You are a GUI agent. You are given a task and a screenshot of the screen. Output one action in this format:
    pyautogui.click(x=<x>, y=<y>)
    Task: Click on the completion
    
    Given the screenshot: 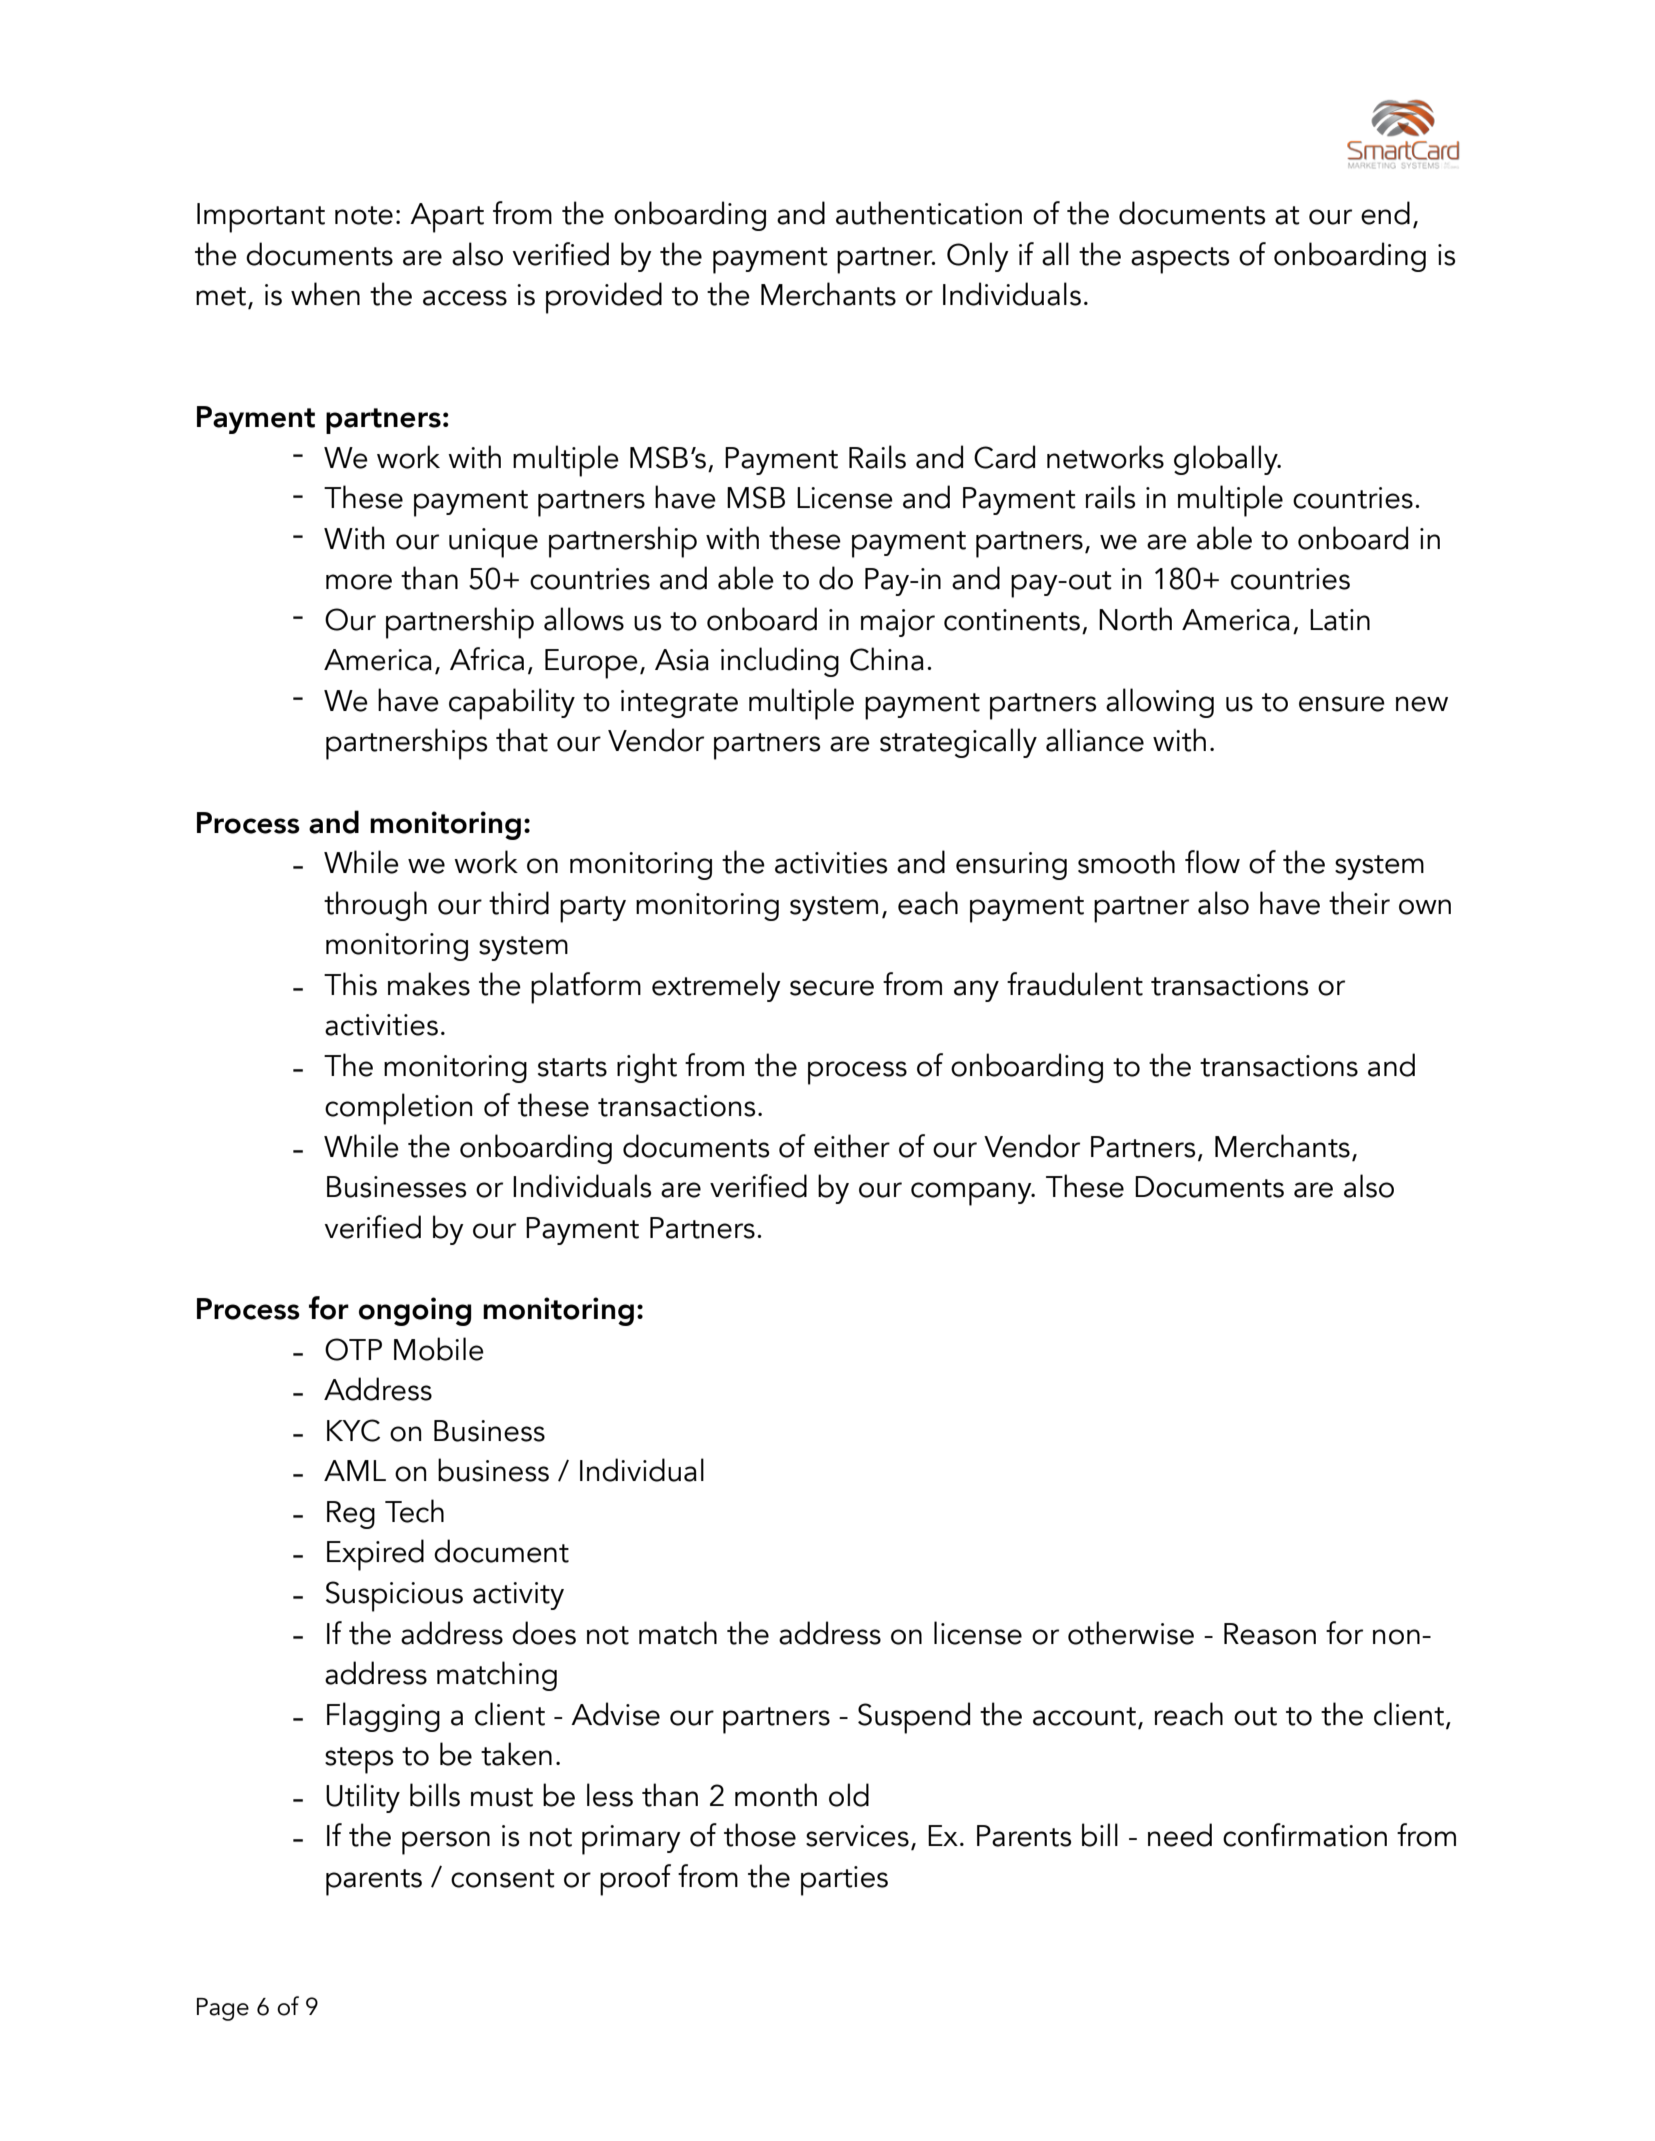 What is the action you would take?
    pyautogui.click(x=398, y=1109)
